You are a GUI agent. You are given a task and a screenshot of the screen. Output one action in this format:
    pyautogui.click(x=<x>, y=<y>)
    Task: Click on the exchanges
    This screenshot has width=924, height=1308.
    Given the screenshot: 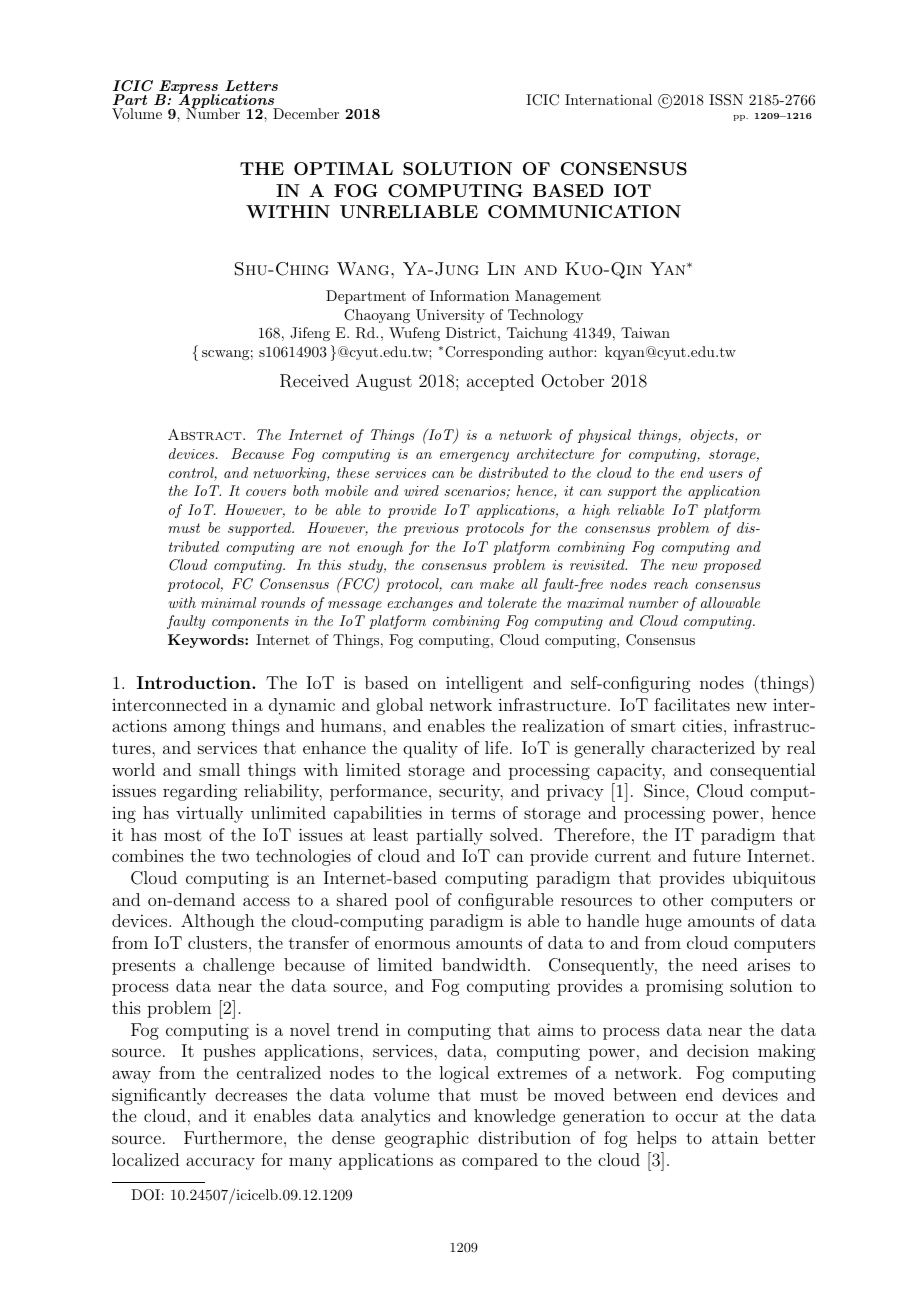 What is the action you would take?
    pyautogui.click(x=420, y=604)
